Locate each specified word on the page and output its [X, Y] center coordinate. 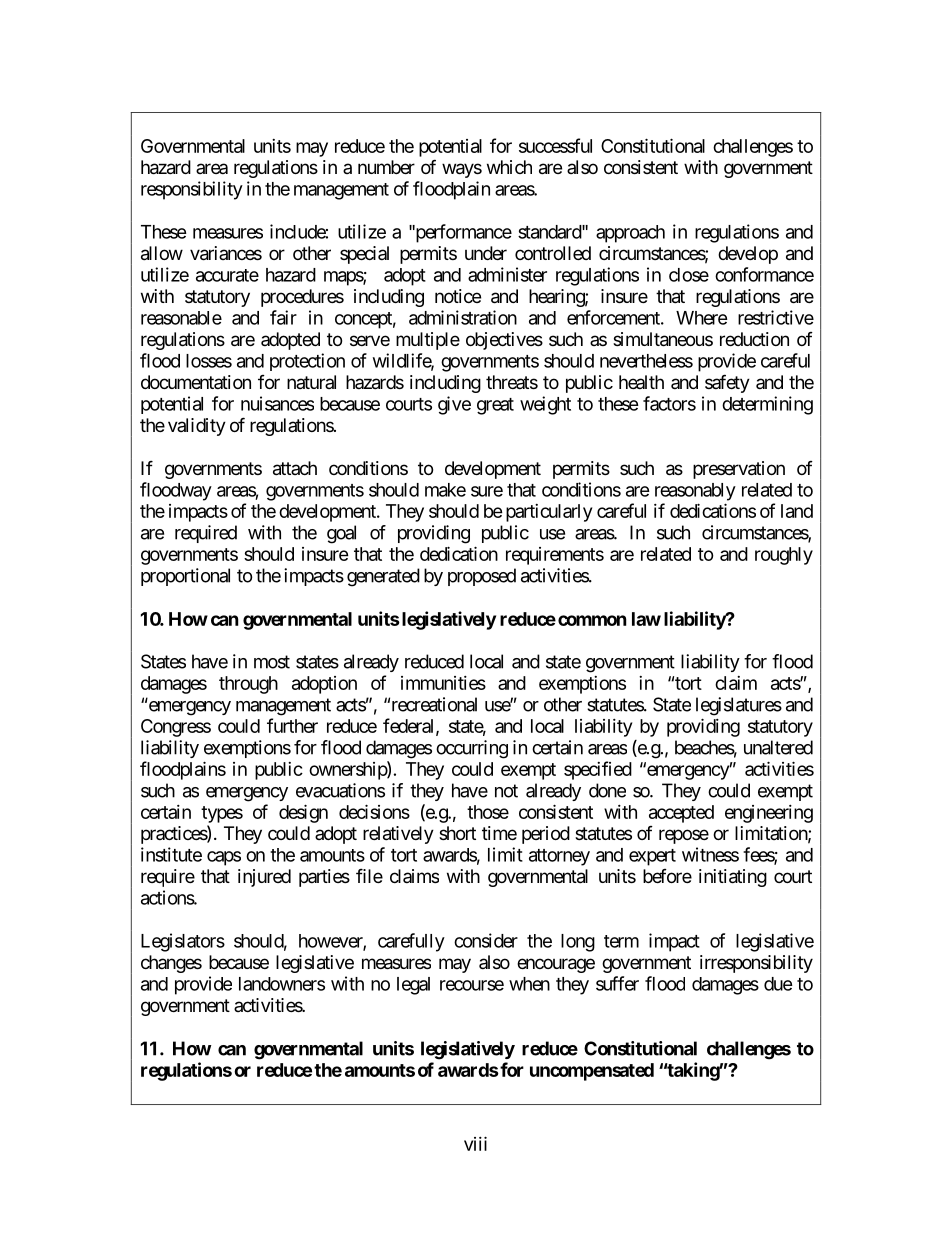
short [457, 833]
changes [171, 964]
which [509, 167]
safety [727, 383]
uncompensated [592, 1072]
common [592, 620]
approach [630, 234]
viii [475, 1143]
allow [162, 253]
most [272, 662]
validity [197, 427]
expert [652, 857]
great [495, 406]
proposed [482, 577]
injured [264, 878]
